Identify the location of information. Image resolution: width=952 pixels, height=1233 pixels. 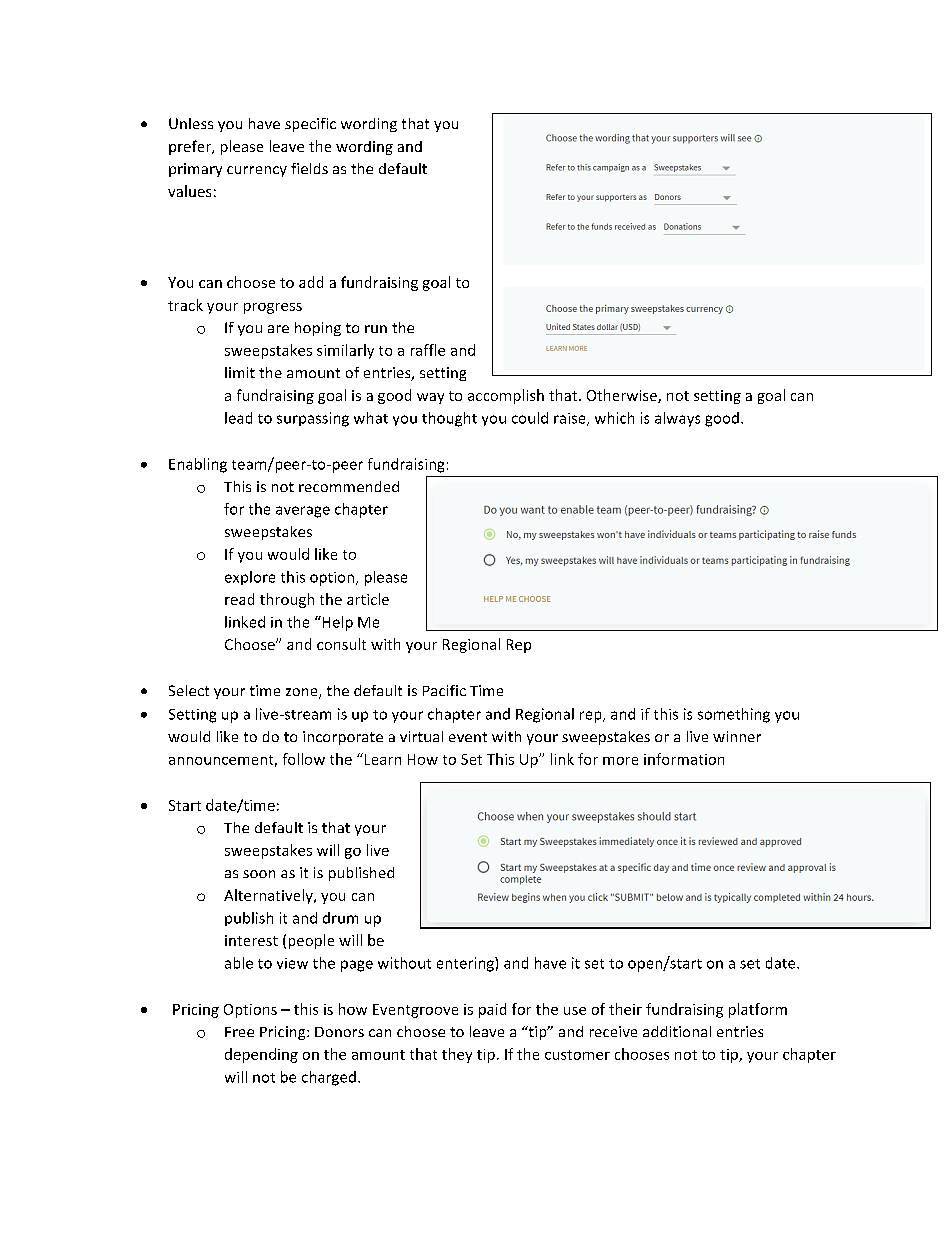
(684, 759).
